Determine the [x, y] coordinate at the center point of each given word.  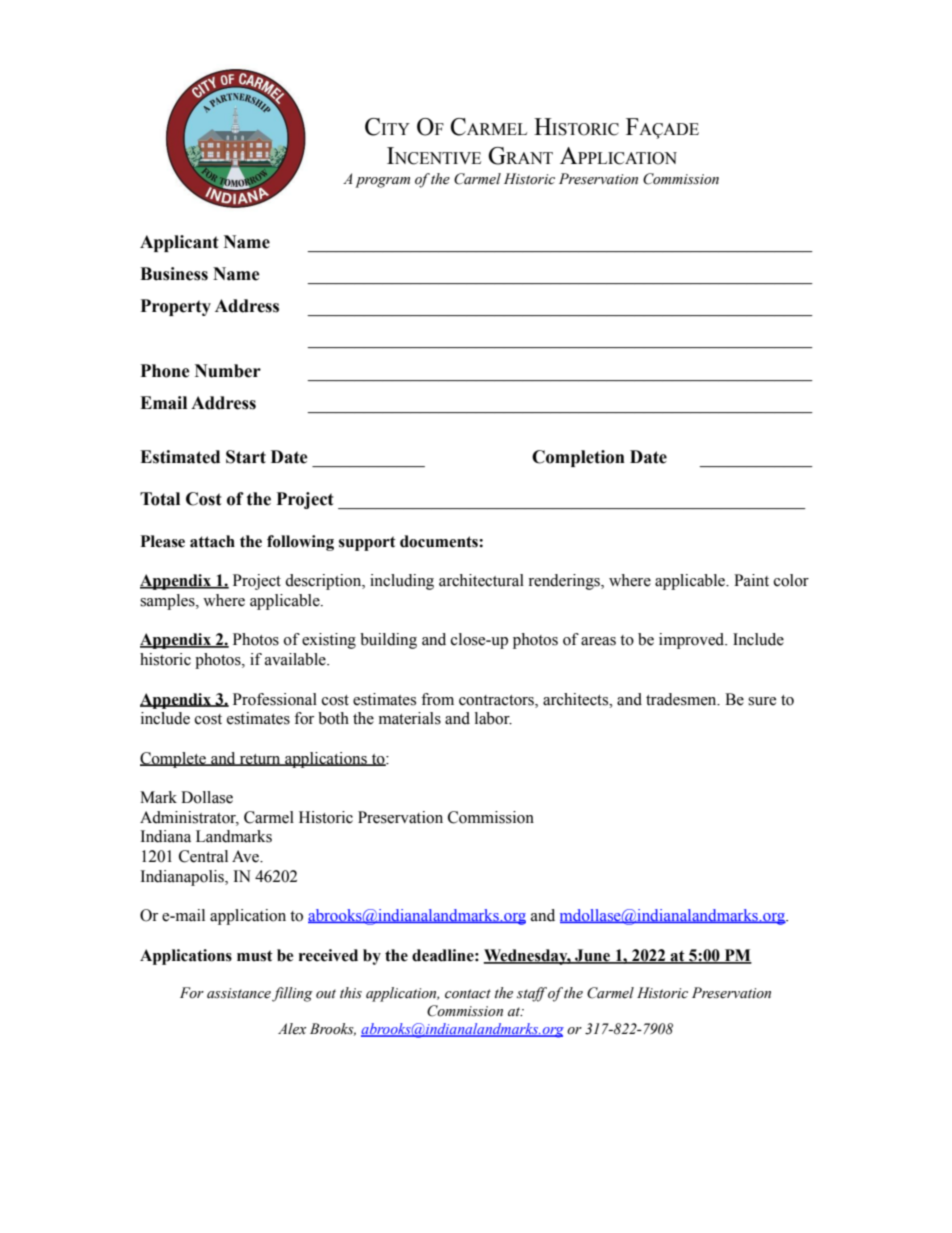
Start [246, 457]
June [592, 956]
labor [493, 718]
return [260, 760]
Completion [578, 458]
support [367, 543]
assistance [239, 993]
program [382, 182]
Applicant [179, 243]
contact [468, 994]
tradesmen [682, 699]
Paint [751, 580]
